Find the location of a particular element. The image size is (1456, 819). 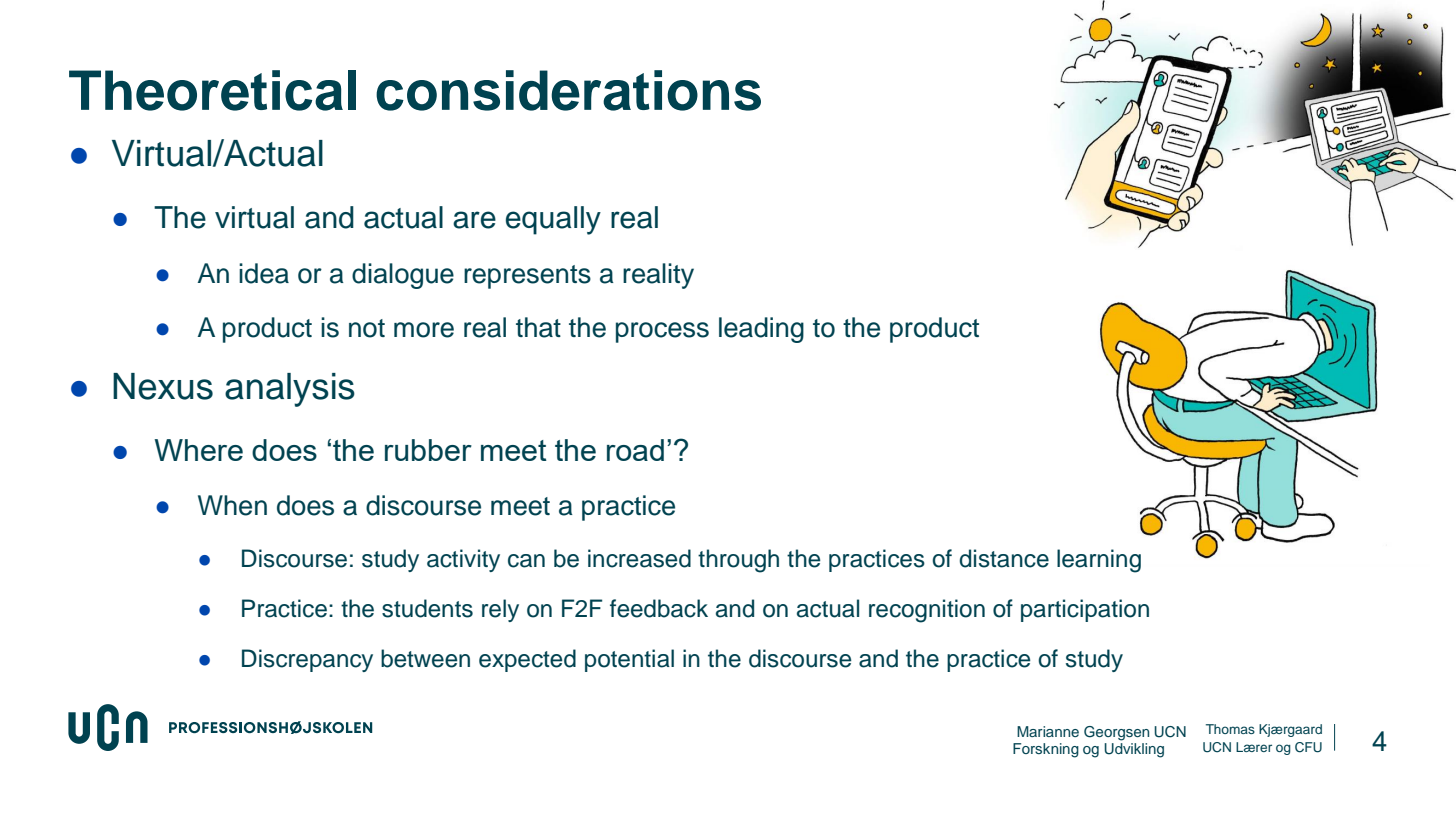

learning is located at coordinates (1099, 561).
